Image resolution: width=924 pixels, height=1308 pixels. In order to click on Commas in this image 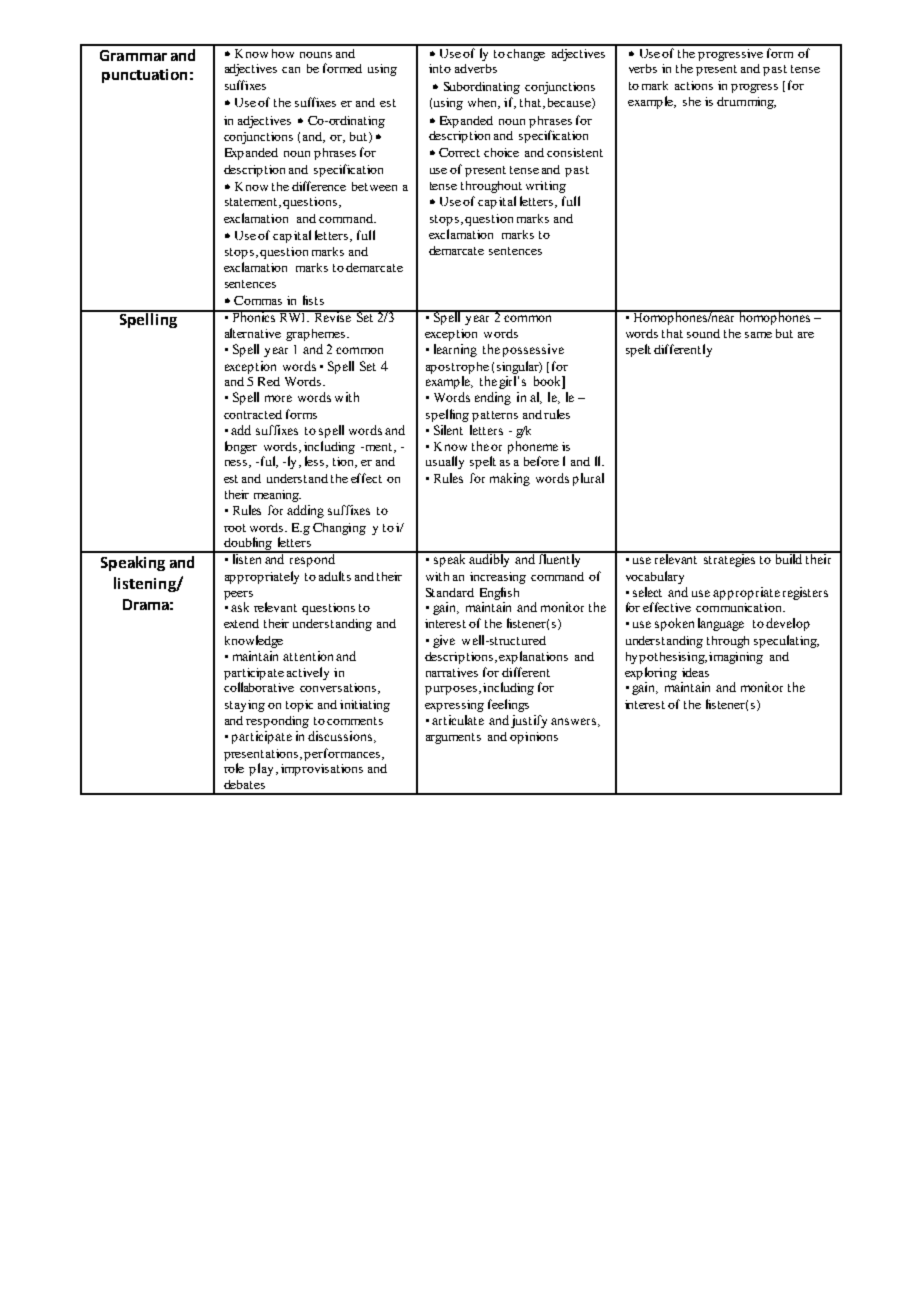, I will do `click(258, 300)`.
